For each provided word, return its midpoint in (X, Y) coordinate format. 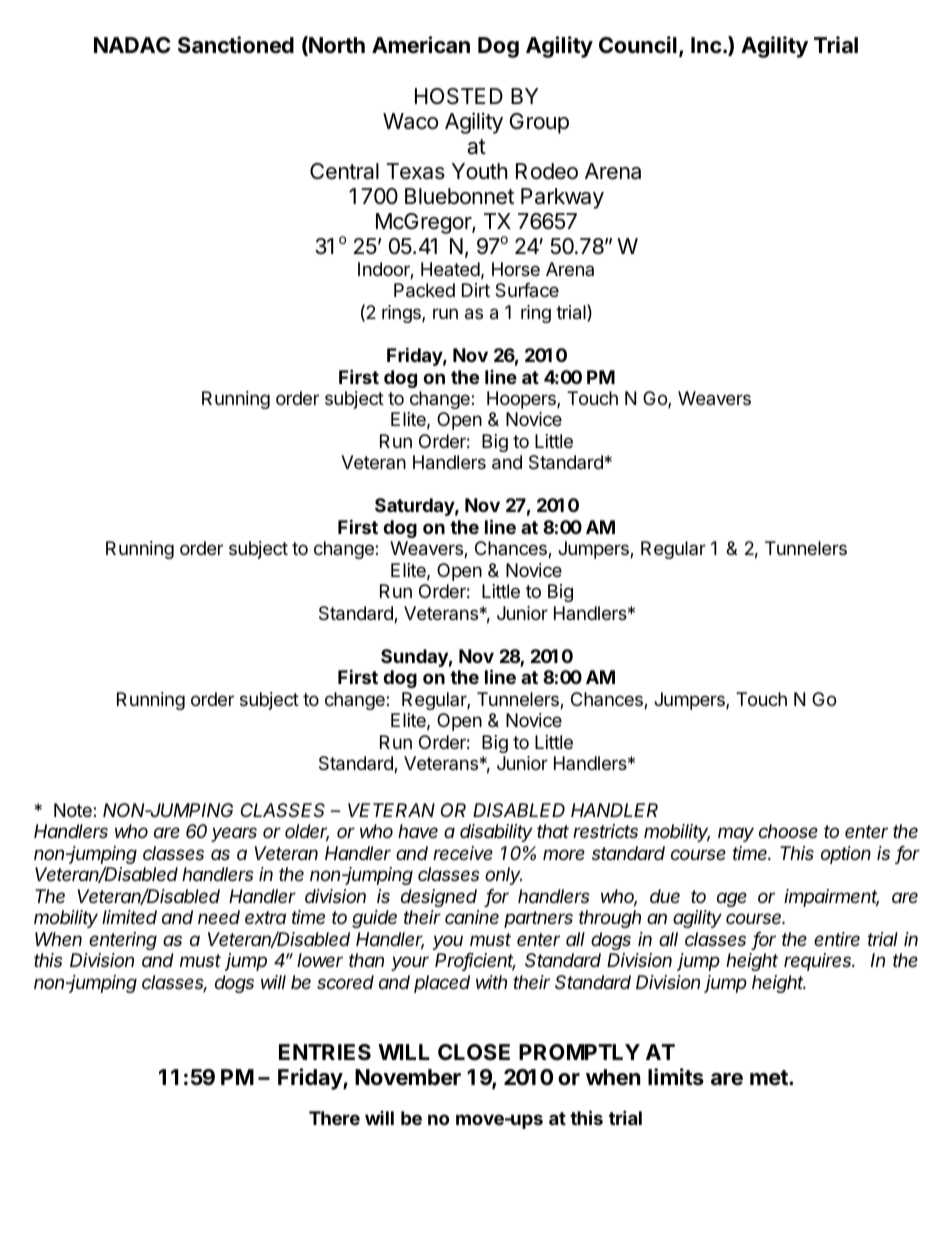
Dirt (476, 290)
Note (74, 810)
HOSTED (459, 96)
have (418, 831)
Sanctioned (236, 45)
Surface (527, 290)
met (770, 1077)
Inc (706, 45)
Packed (424, 290)
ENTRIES (325, 1052)
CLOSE (474, 1052)
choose (788, 831)
